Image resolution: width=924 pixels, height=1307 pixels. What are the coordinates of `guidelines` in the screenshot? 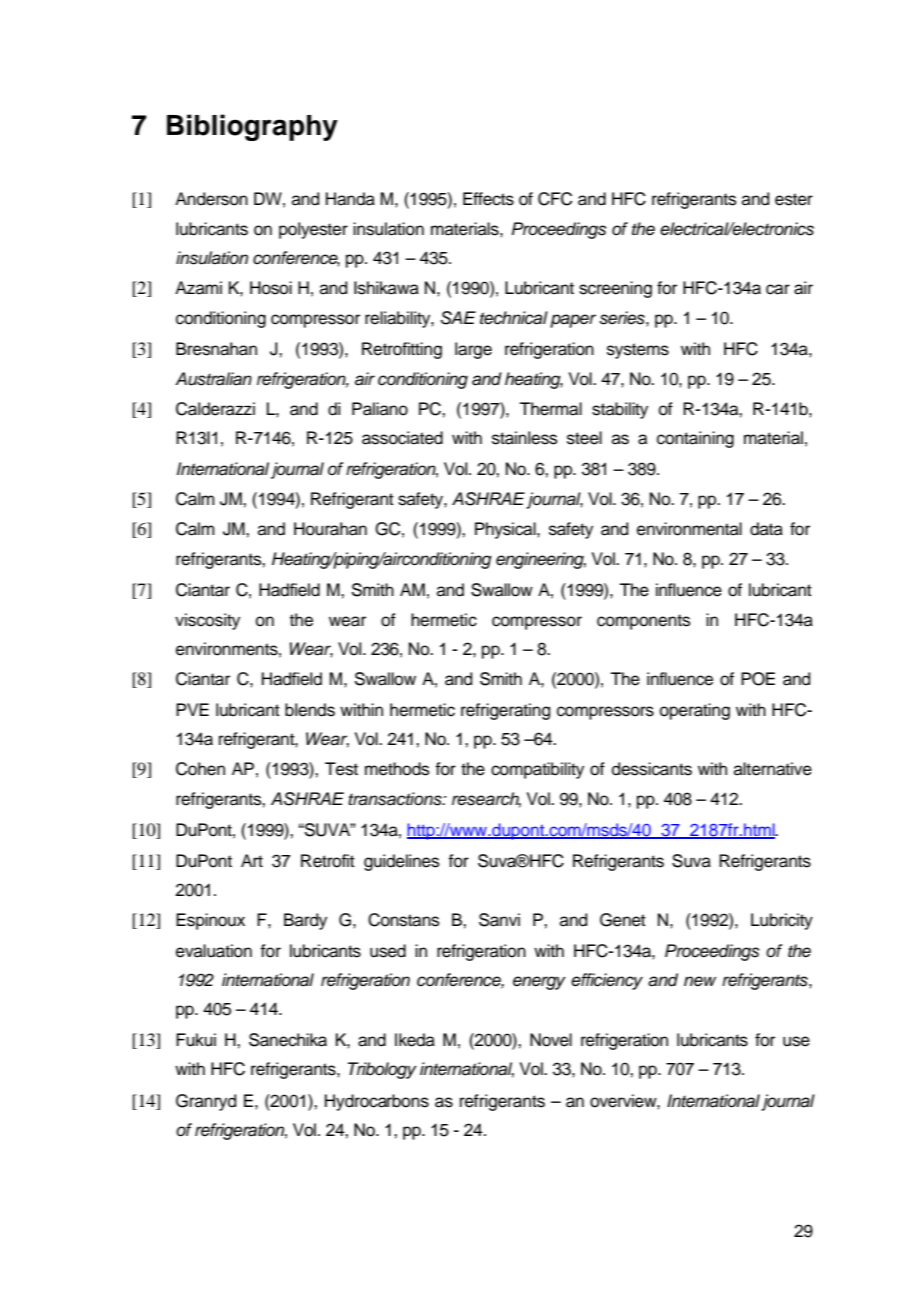 It's located at (401, 862).
